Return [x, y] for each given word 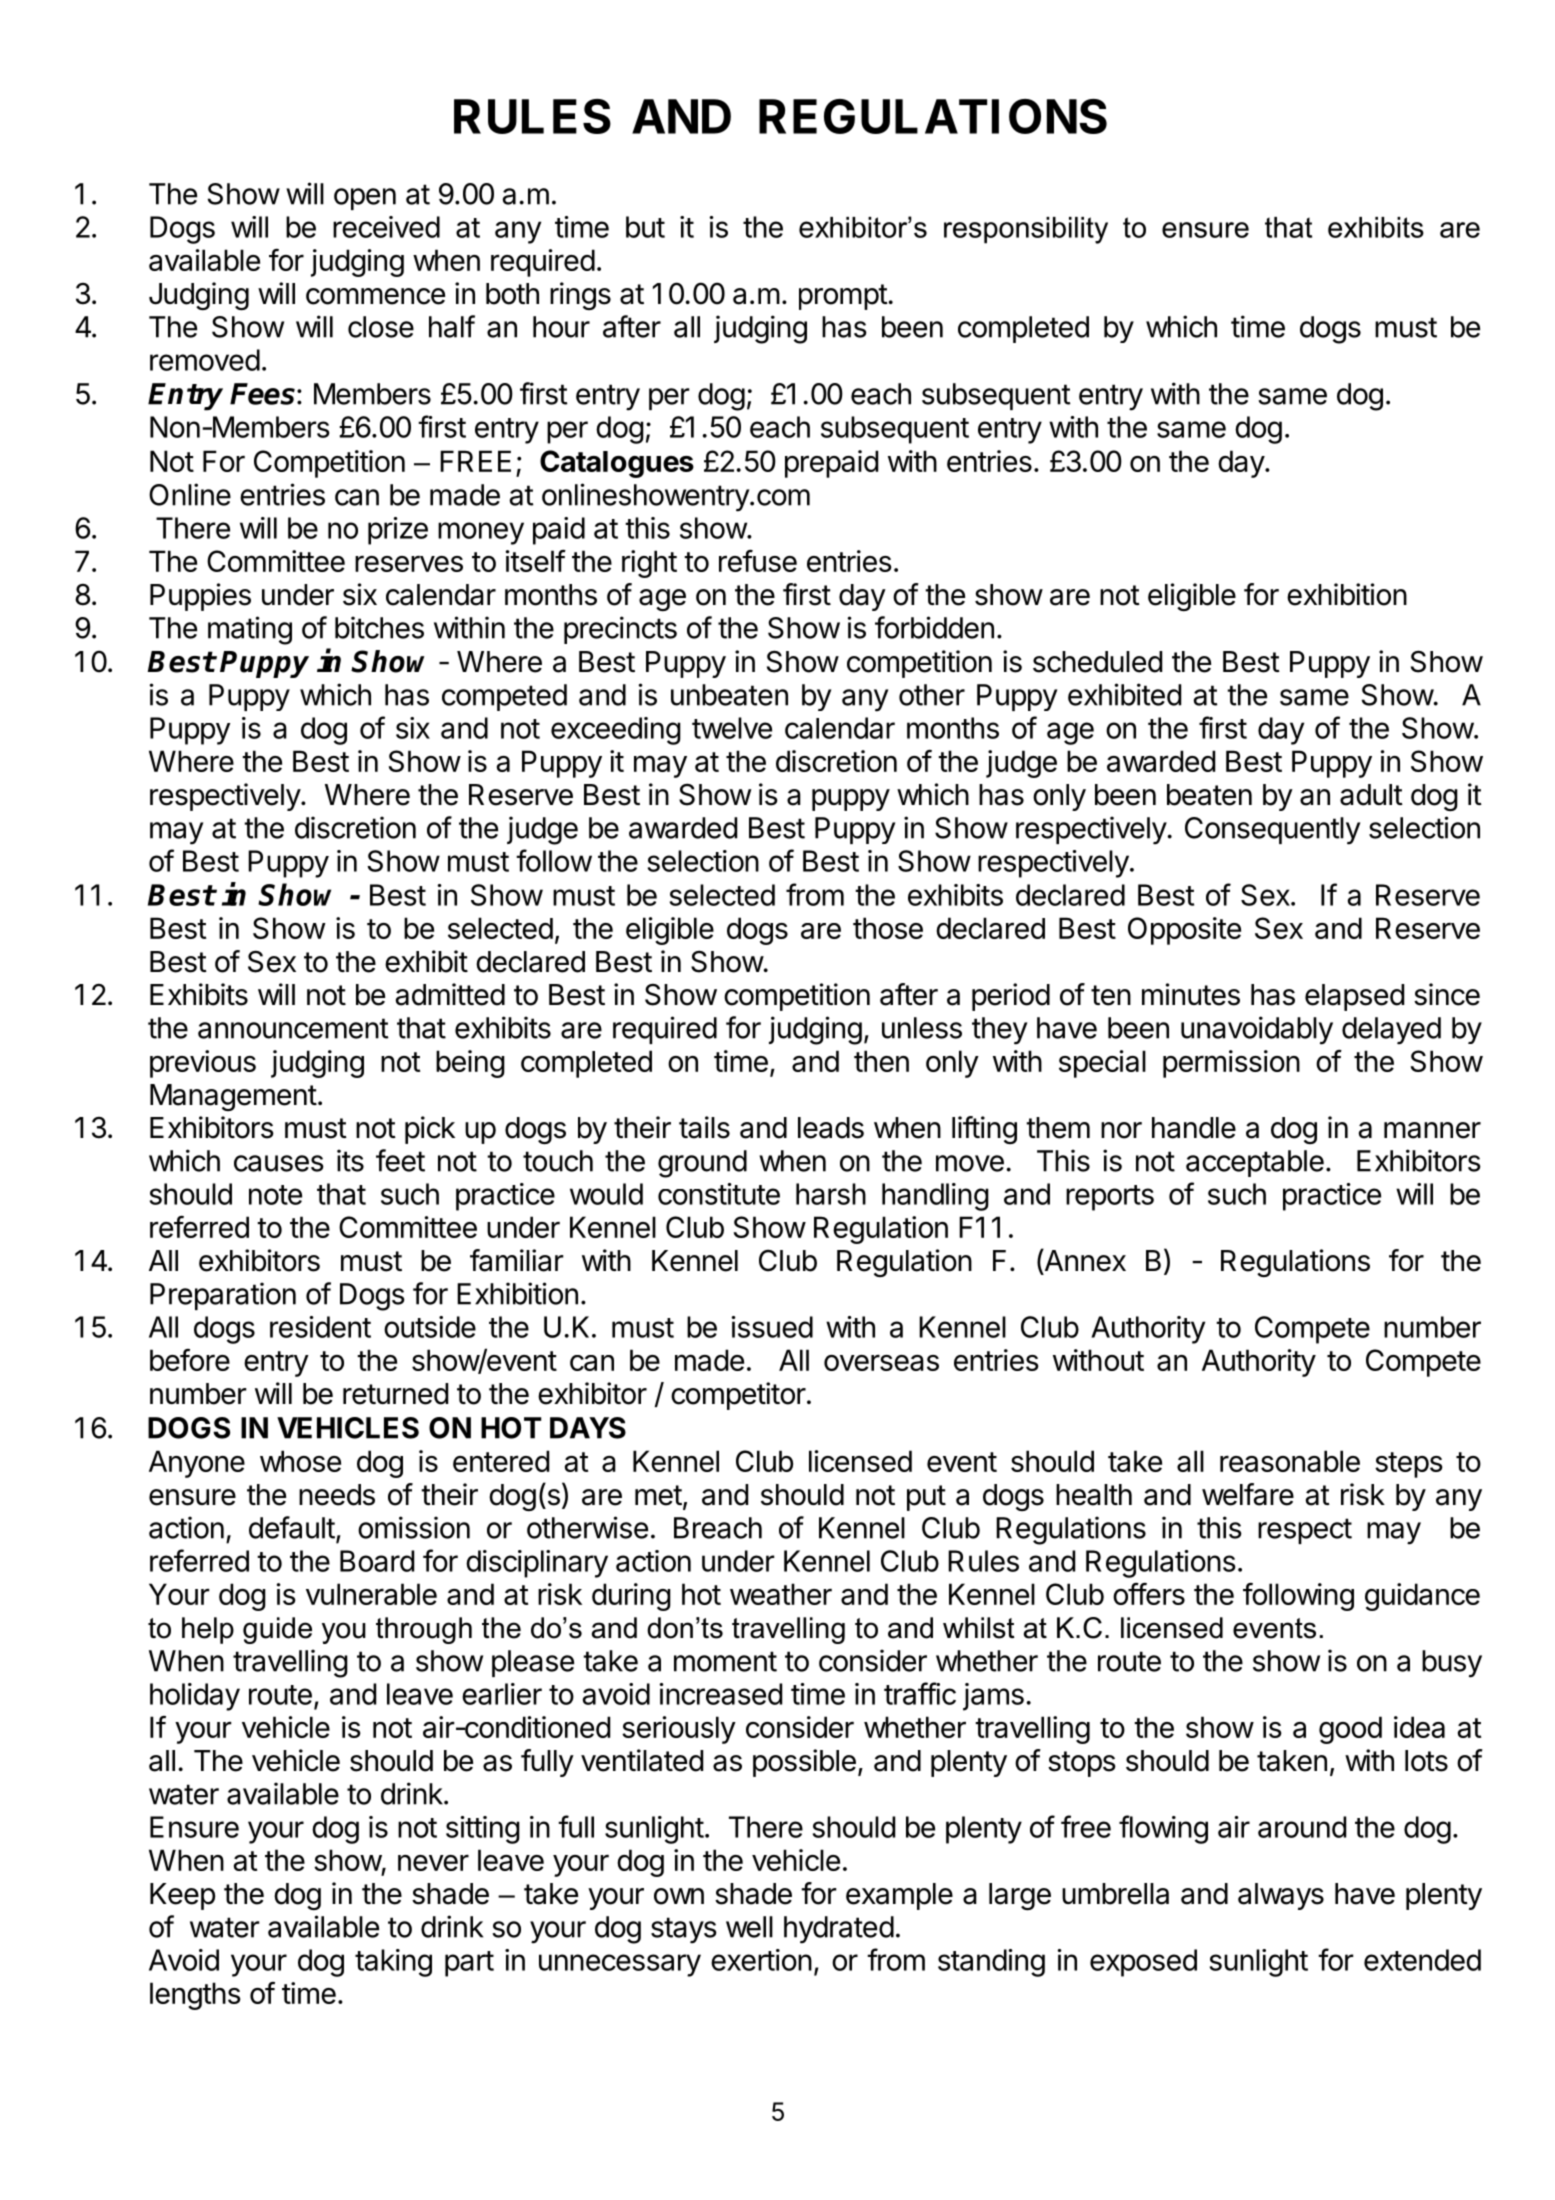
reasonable [1290, 1461]
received [386, 227]
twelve [732, 728]
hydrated [839, 1930]
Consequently [1272, 831]
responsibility [1026, 230]
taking [393, 1963]
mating [250, 630]
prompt [843, 297]
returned [395, 1394]
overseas [881, 1362]
